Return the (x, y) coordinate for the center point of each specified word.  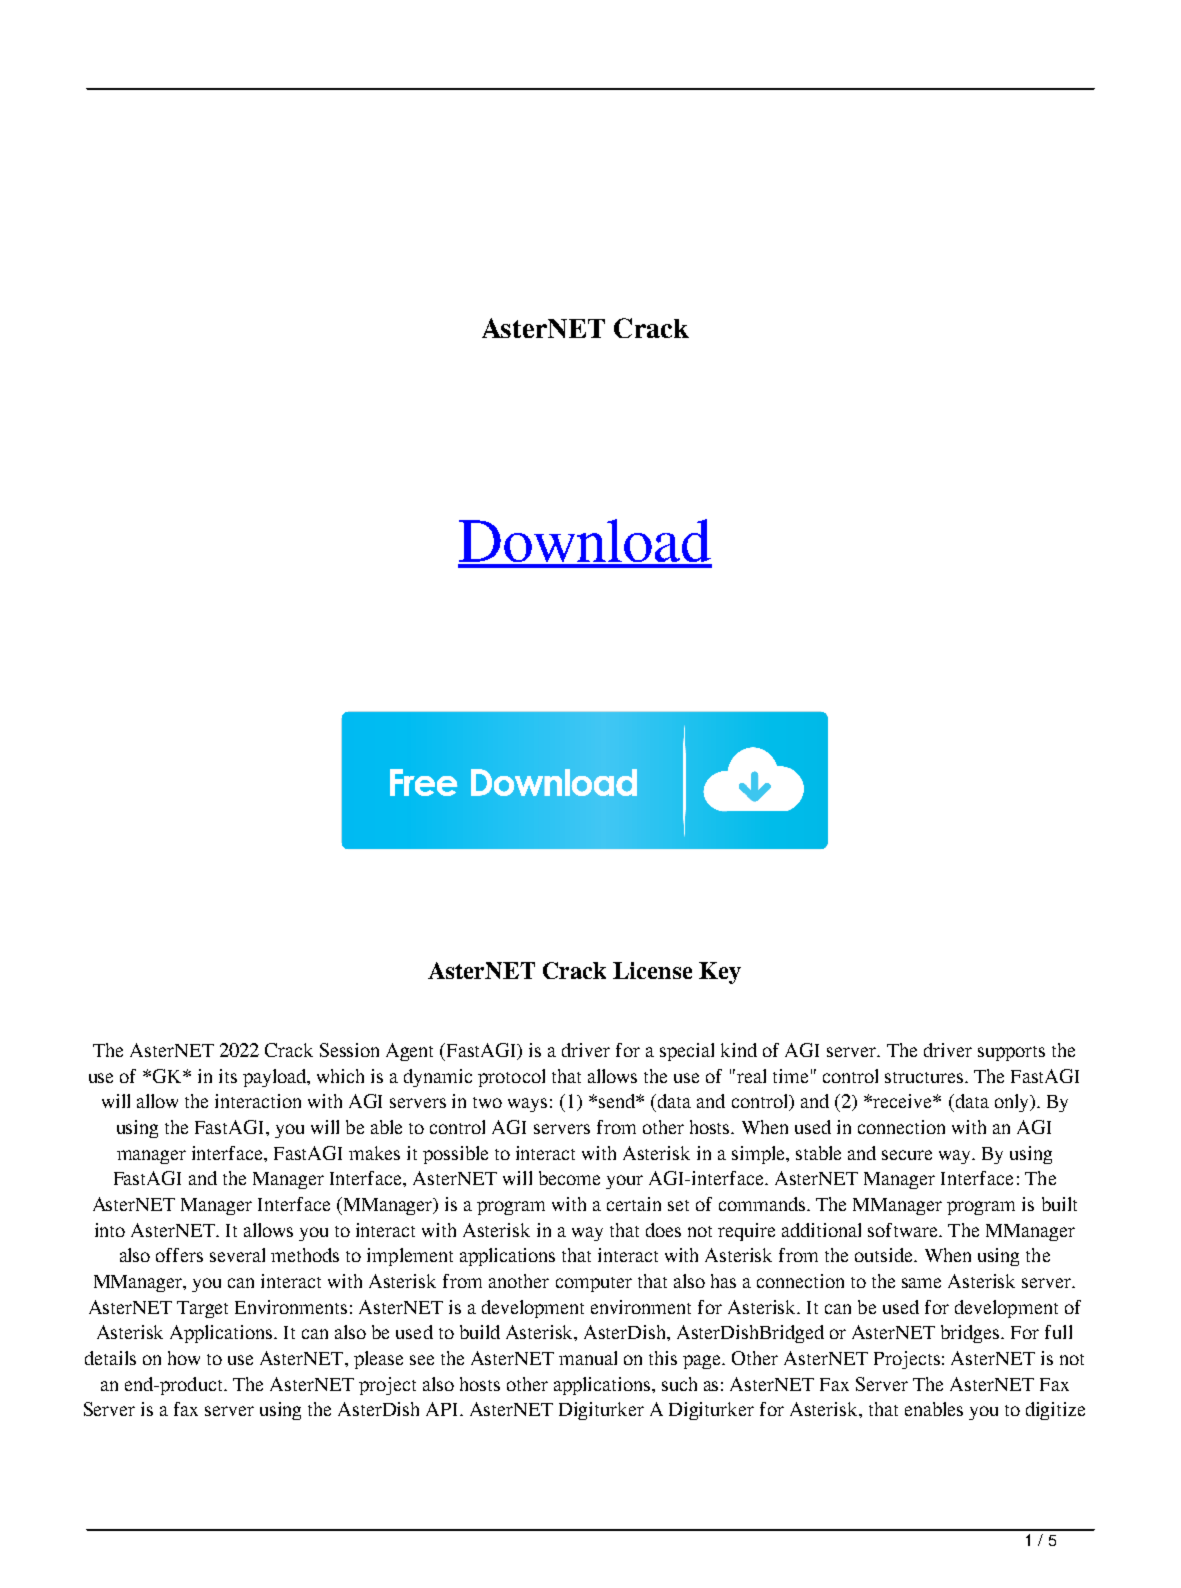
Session (349, 1050)
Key (720, 973)
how (184, 1358)
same (921, 1283)
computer (594, 1284)
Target (202, 1309)
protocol (511, 1078)
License (652, 970)
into (110, 1230)
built (1059, 1204)
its (228, 1076)
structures (925, 1077)
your (624, 1182)
